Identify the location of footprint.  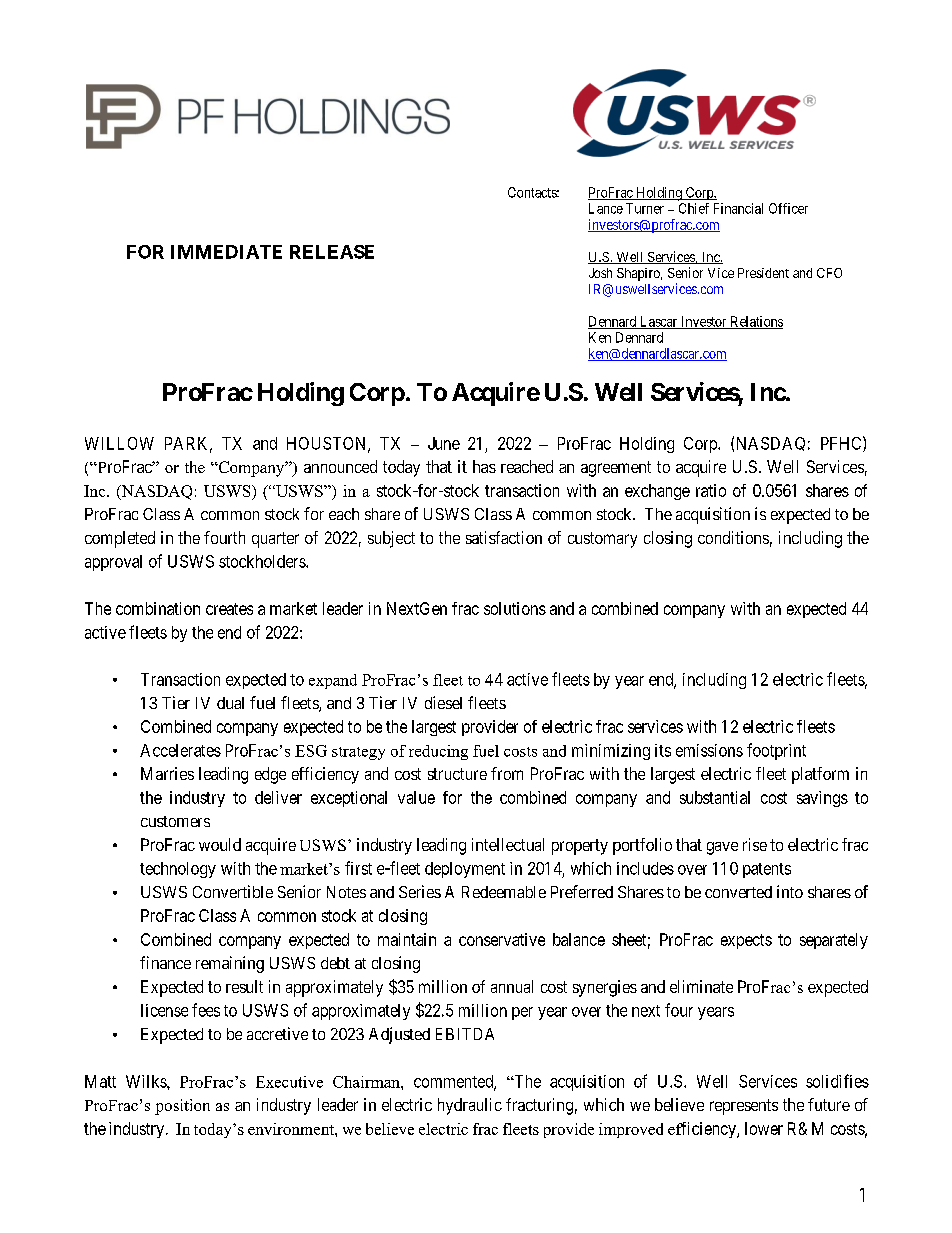
(776, 751).
